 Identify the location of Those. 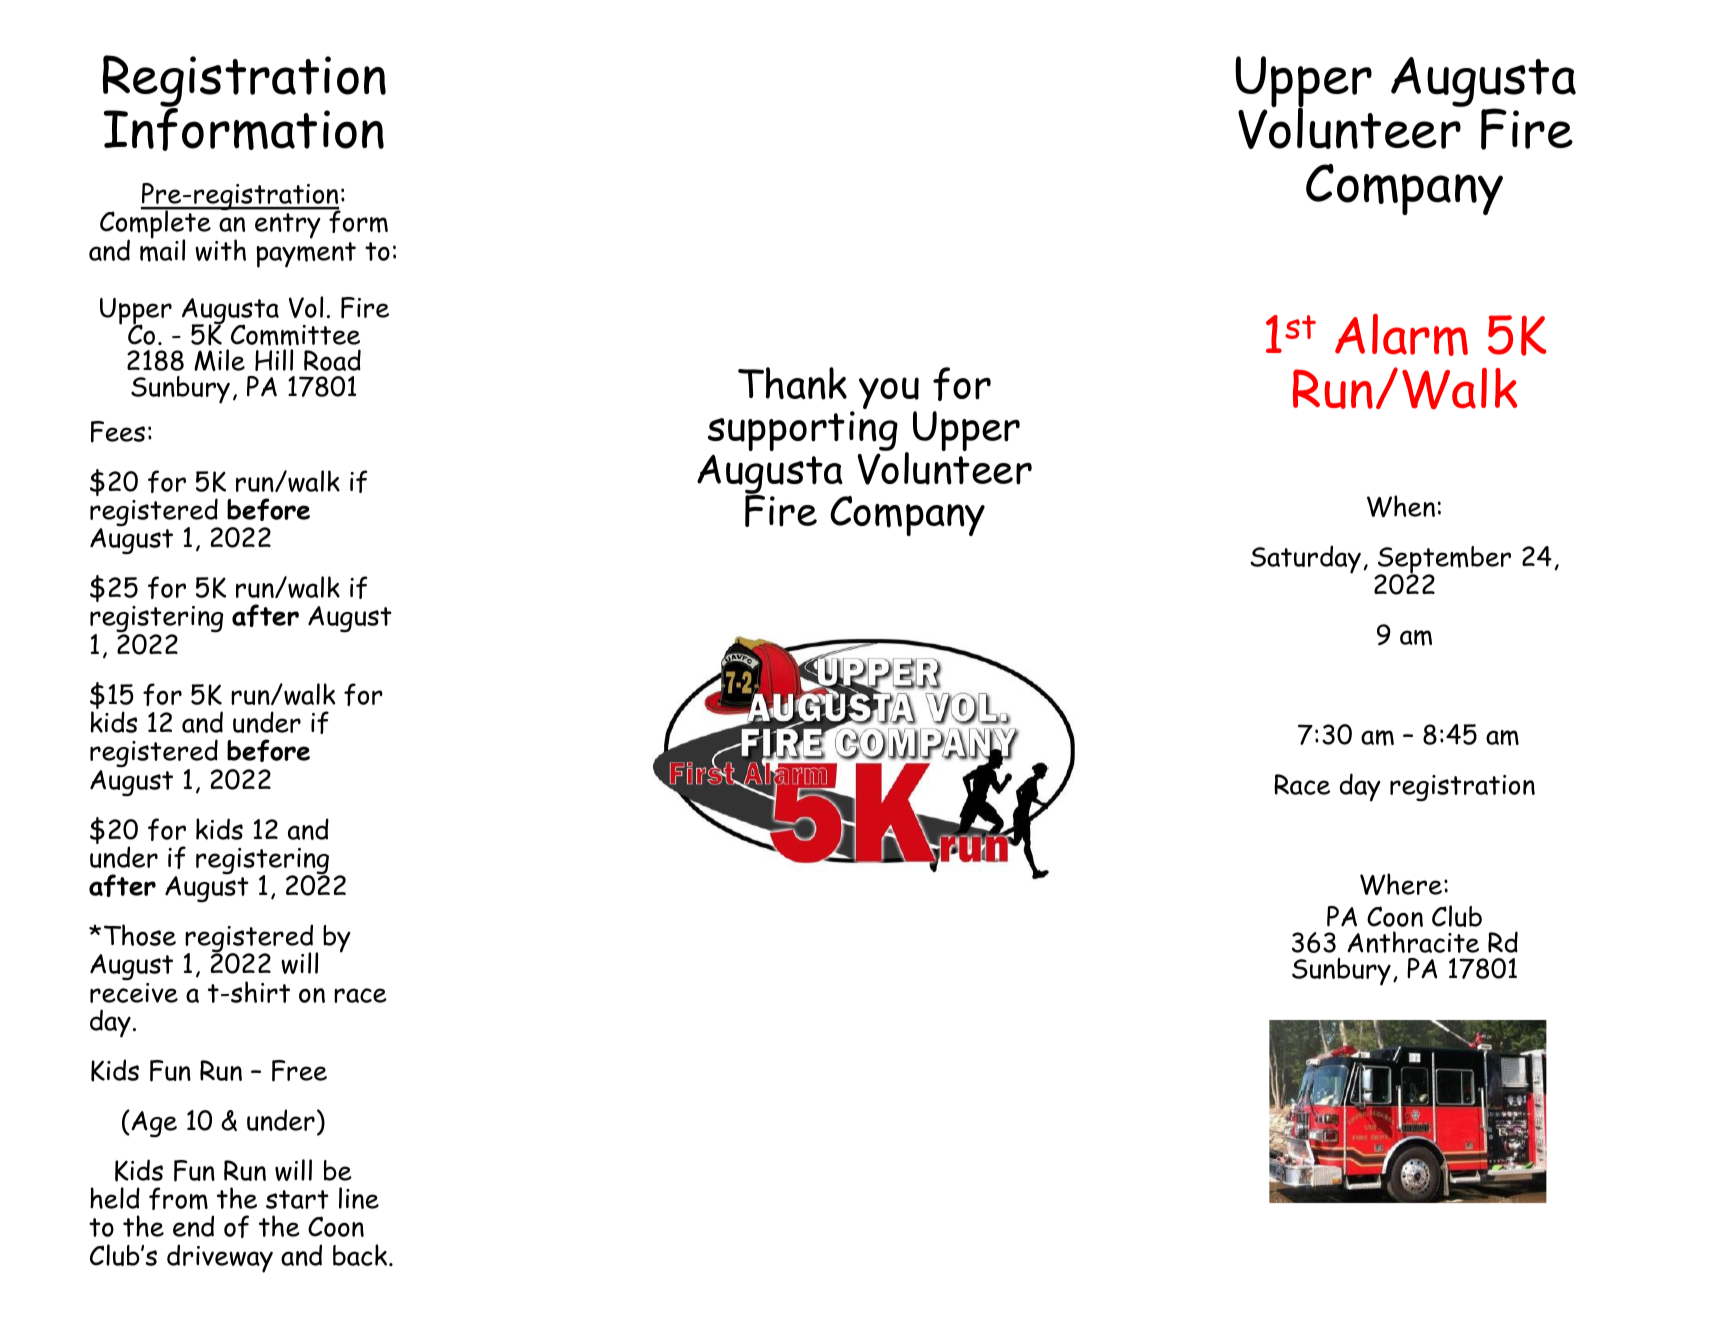
(140, 935).
